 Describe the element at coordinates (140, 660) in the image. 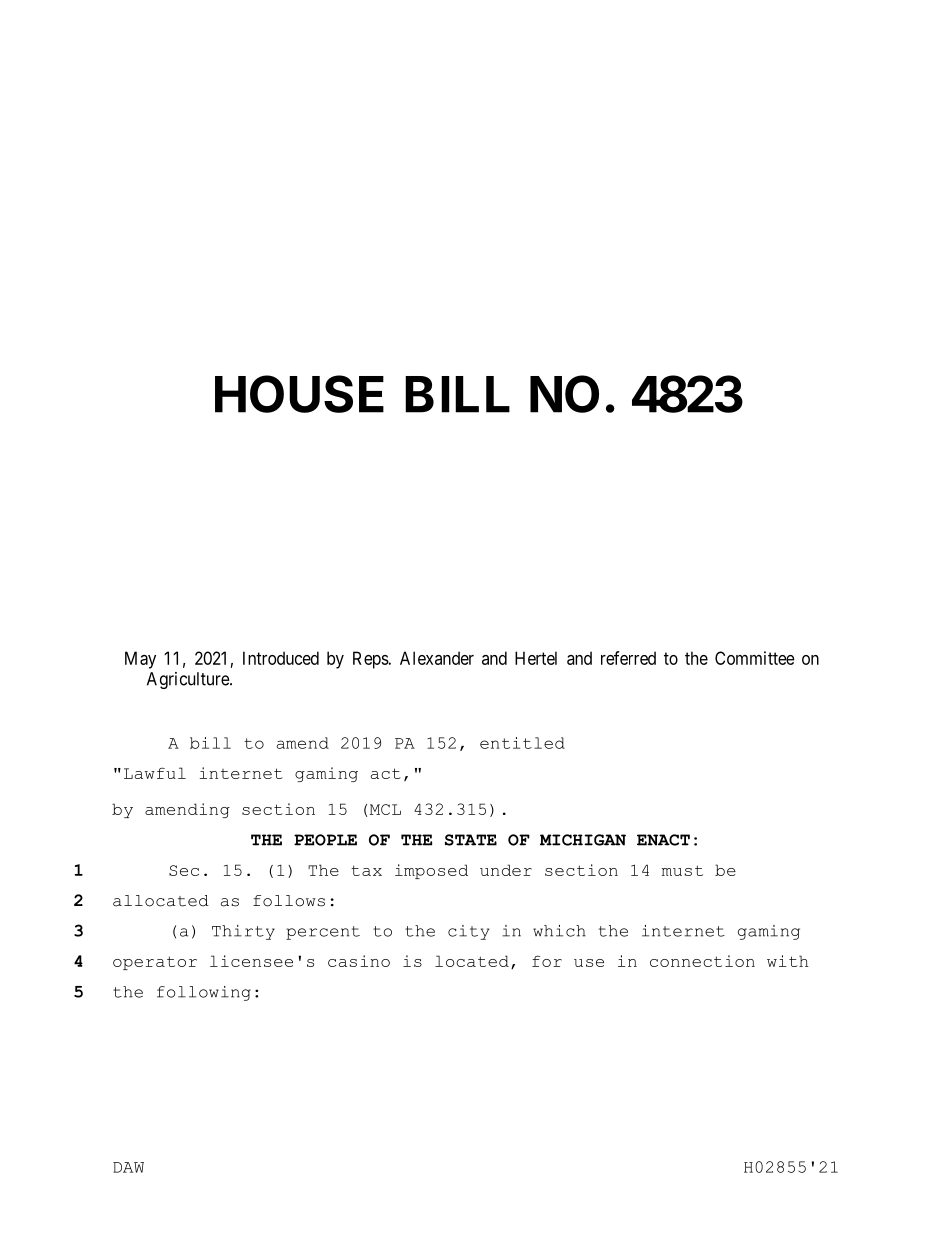

I see `May` at that location.
